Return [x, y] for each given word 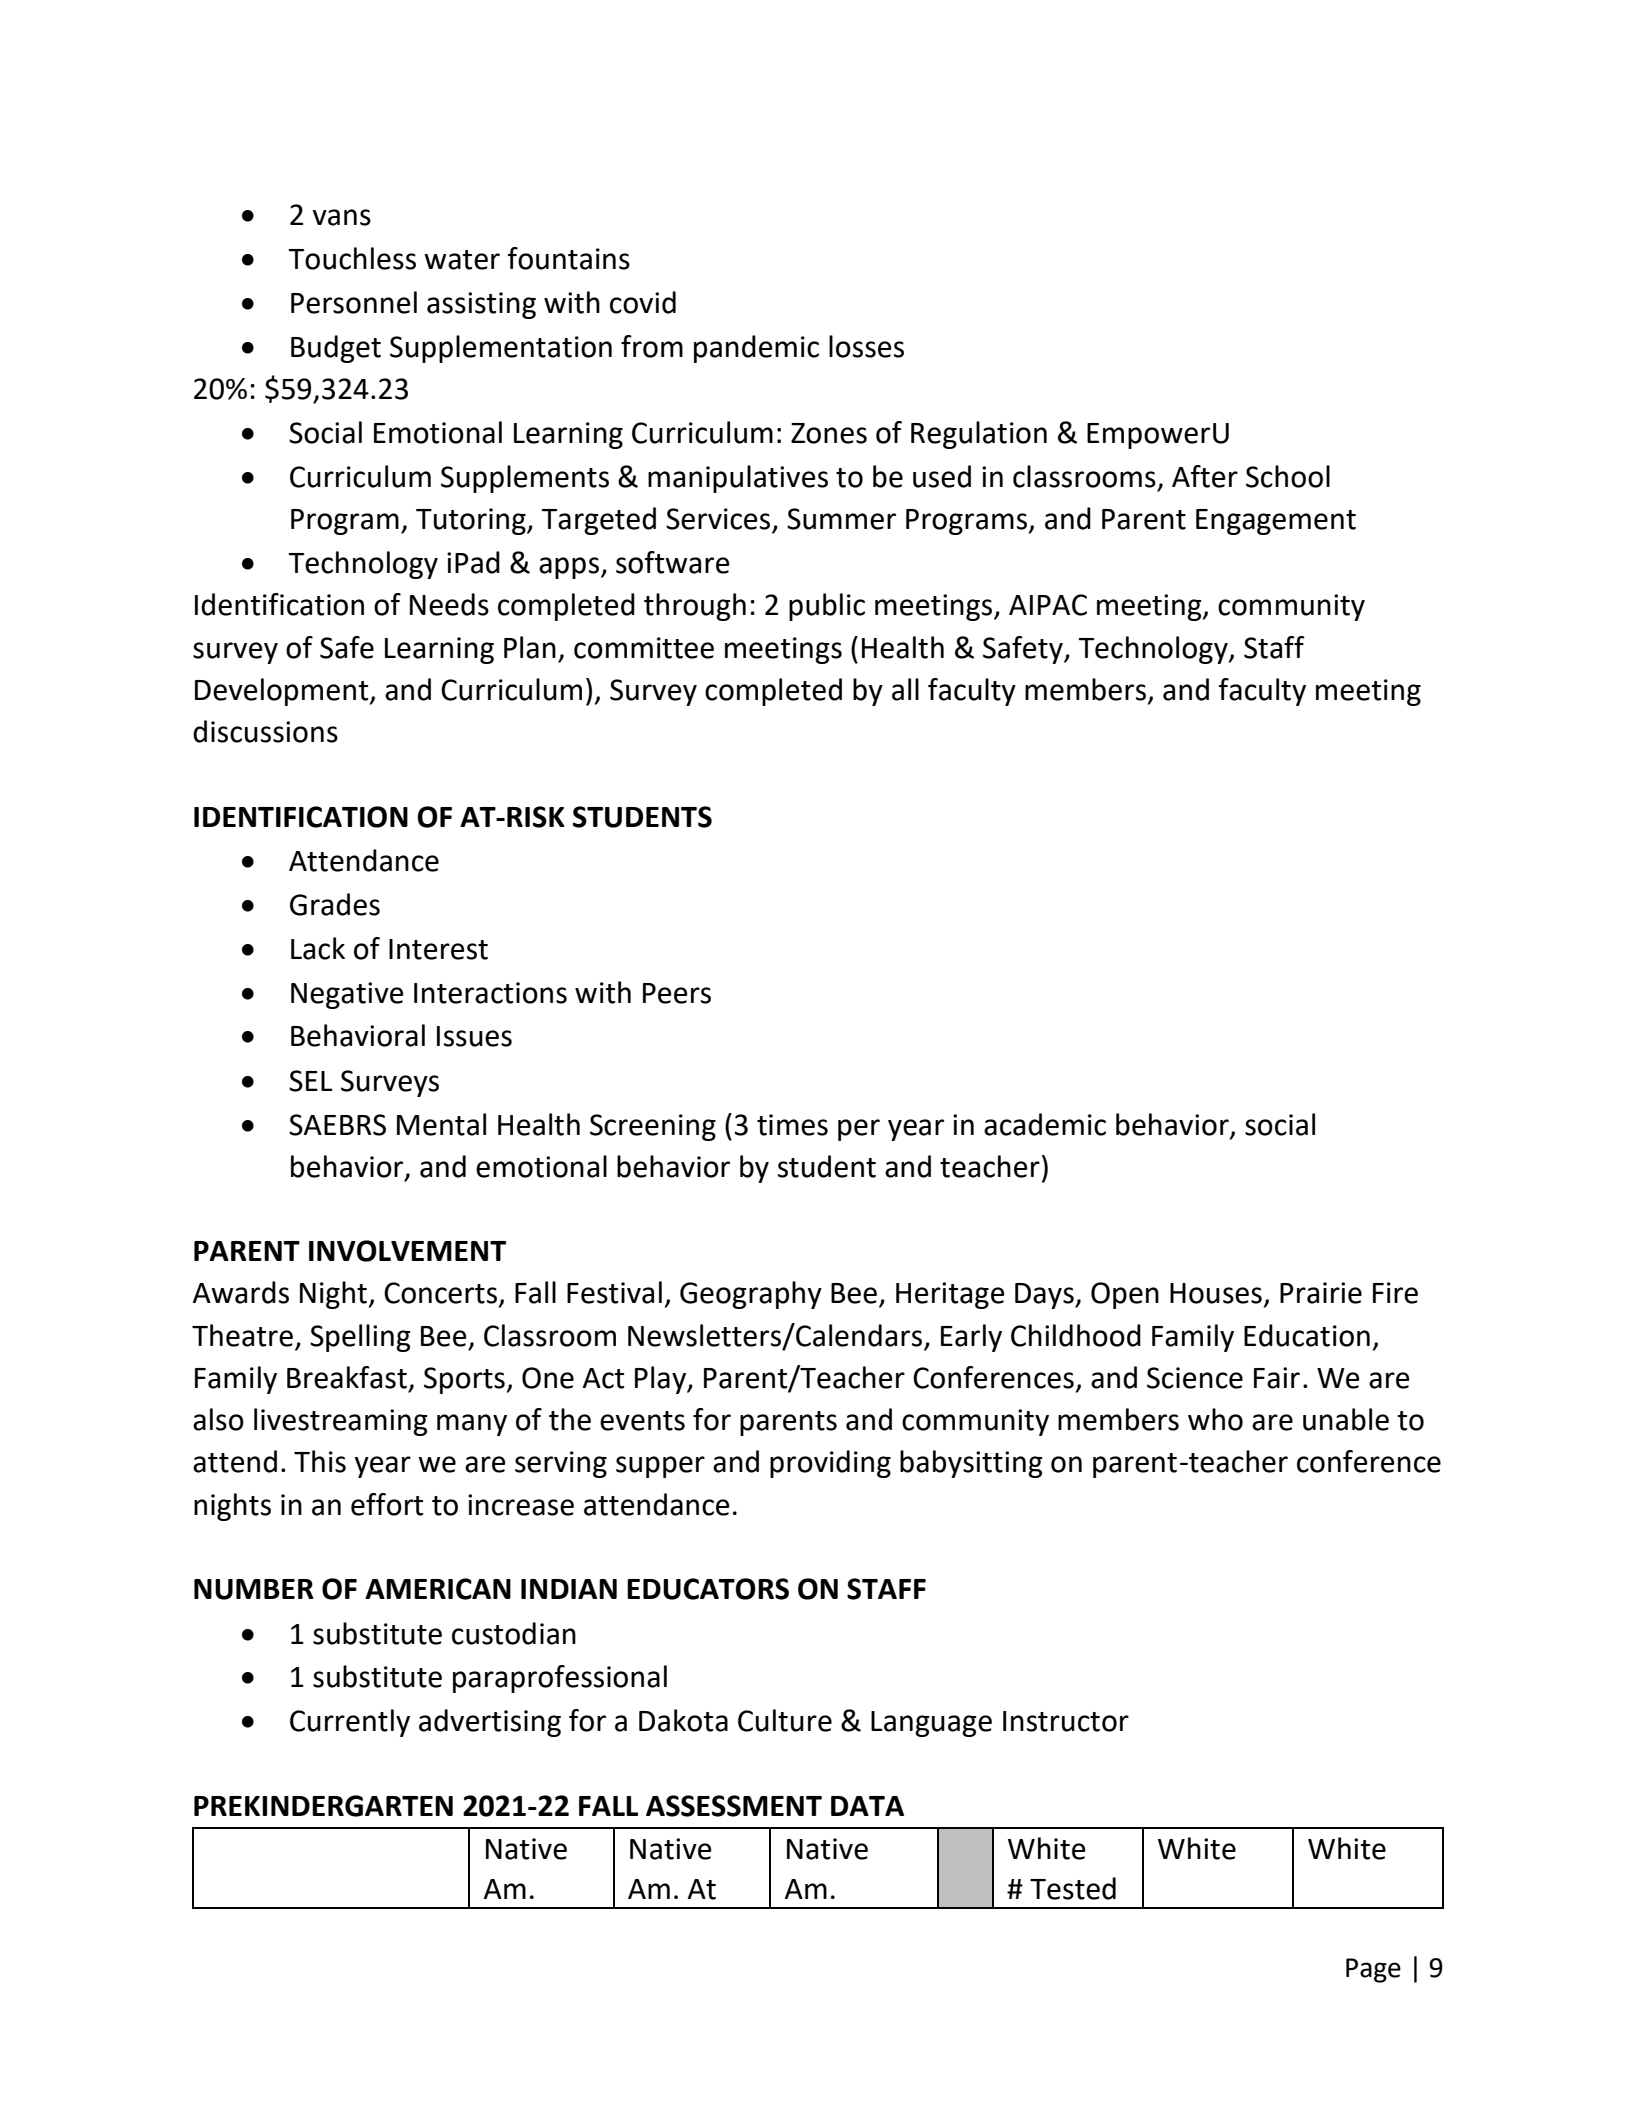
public [827, 607]
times [792, 1125]
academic [1045, 1124]
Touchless [352, 258]
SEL [311, 1081]
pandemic [756, 349]
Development [283, 692]
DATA [867, 1806]
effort [387, 1504]
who [1215, 1419]
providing [830, 1464]
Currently [350, 1723]
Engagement [1276, 522]
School [1288, 476]
